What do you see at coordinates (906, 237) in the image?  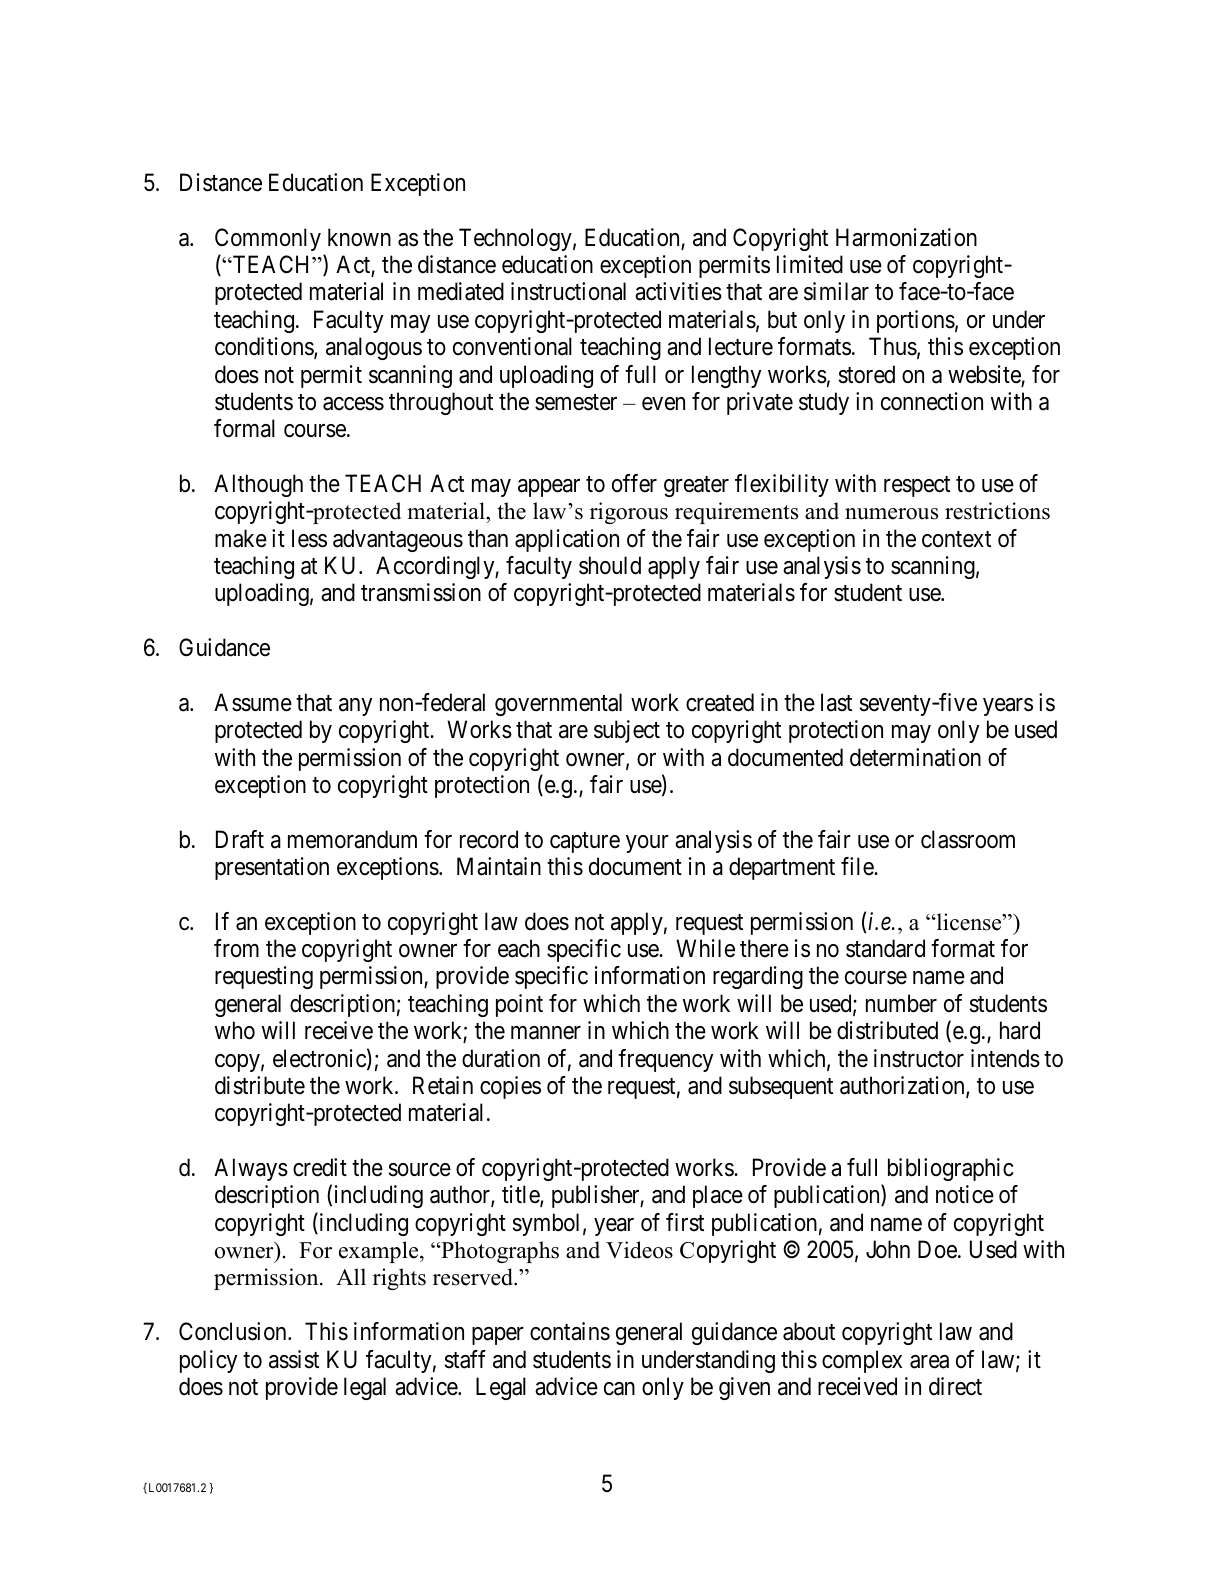 I see `Harmonization` at bounding box center [906, 237].
